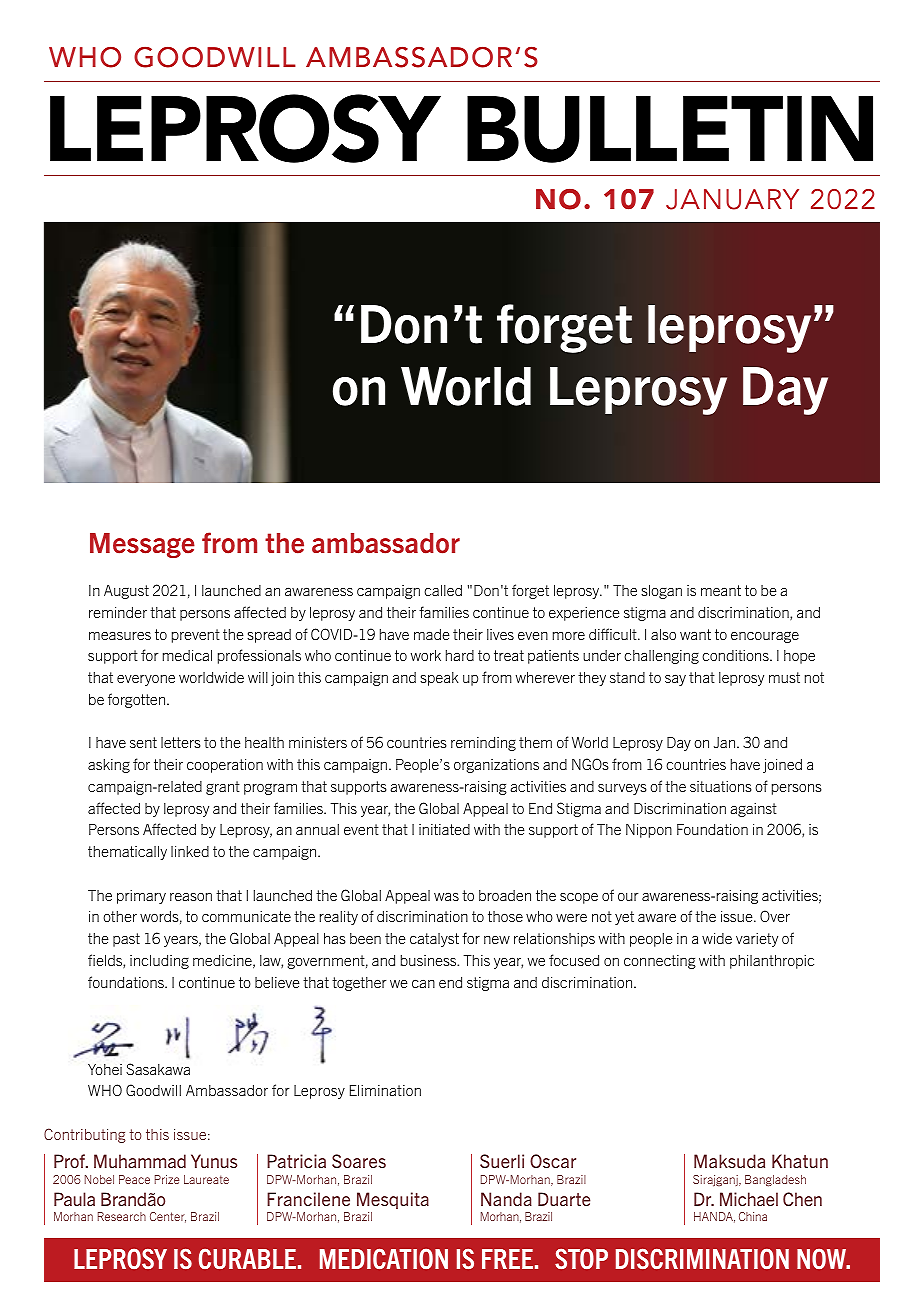  What do you see at coordinates (753, 1216) in the image?
I see `China` at bounding box center [753, 1216].
